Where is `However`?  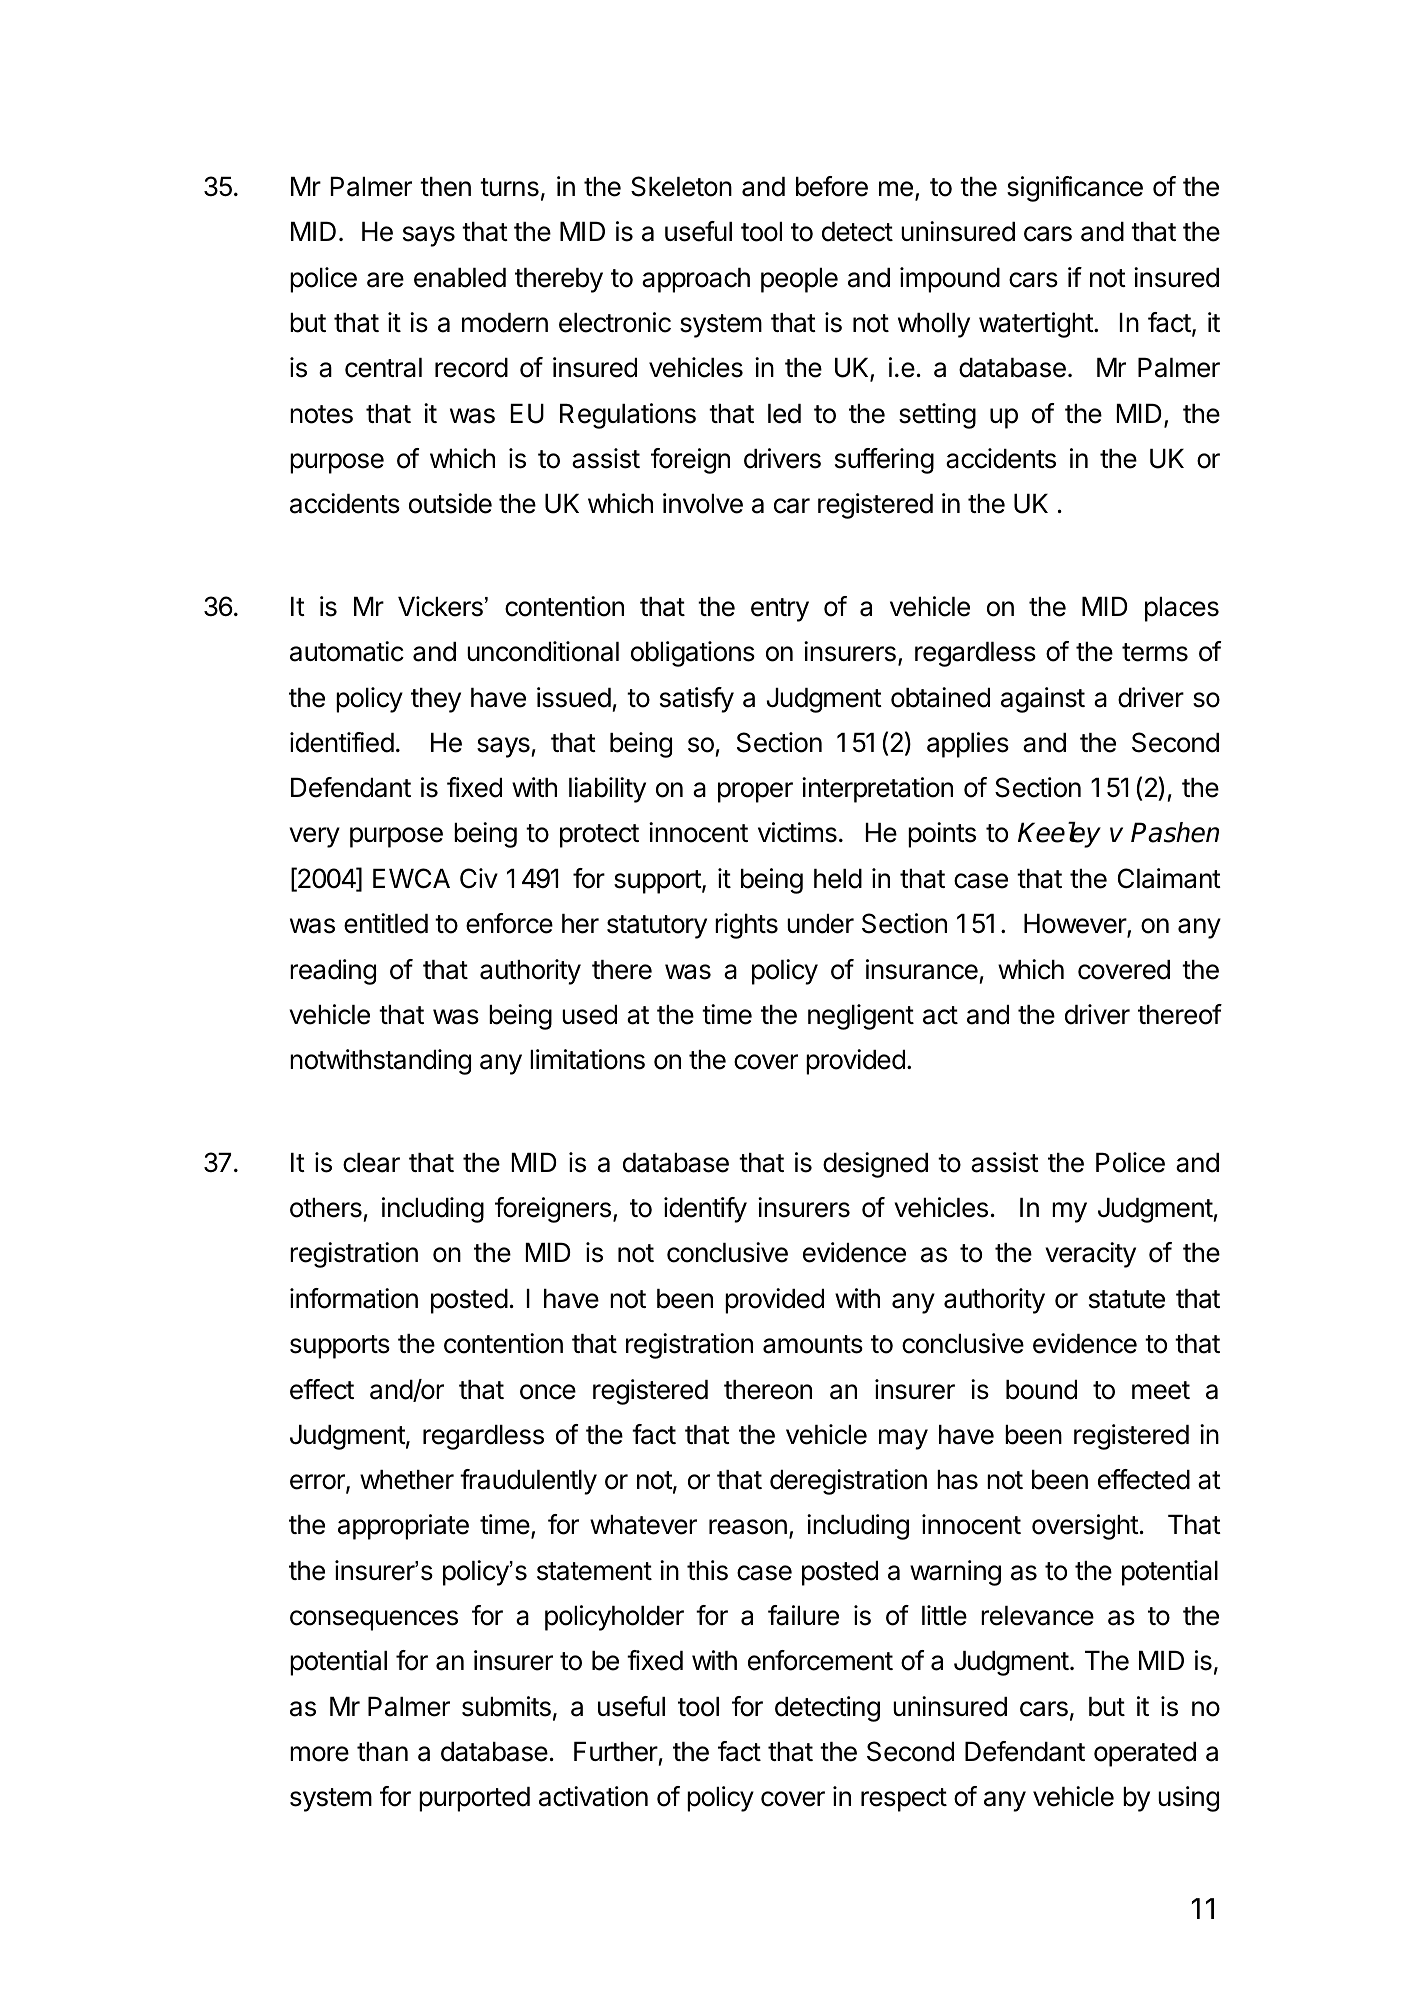 However is located at coordinates (1076, 925).
